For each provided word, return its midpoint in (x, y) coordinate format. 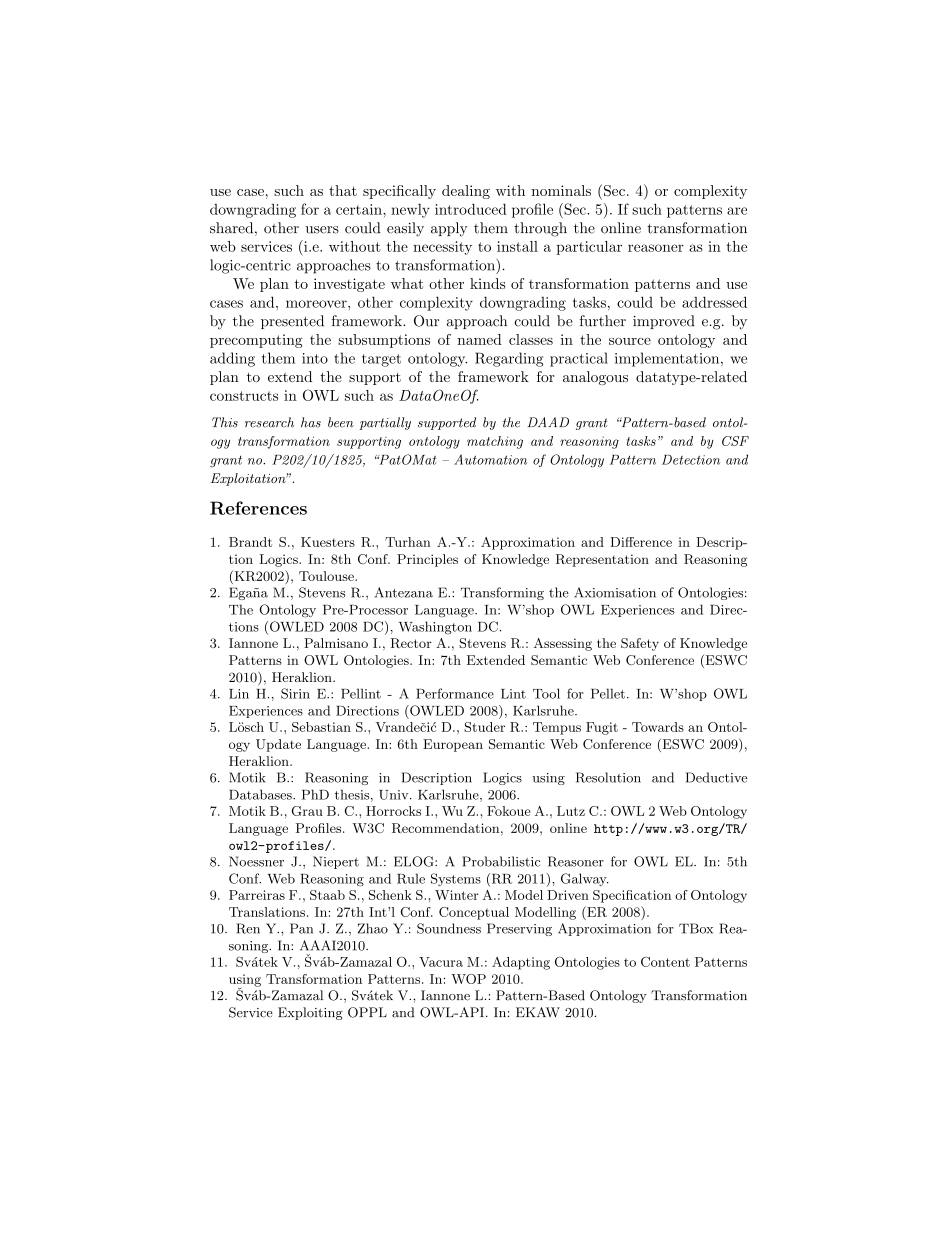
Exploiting (310, 1013)
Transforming (502, 593)
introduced (471, 209)
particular (589, 248)
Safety (640, 644)
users (322, 230)
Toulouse (327, 576)
